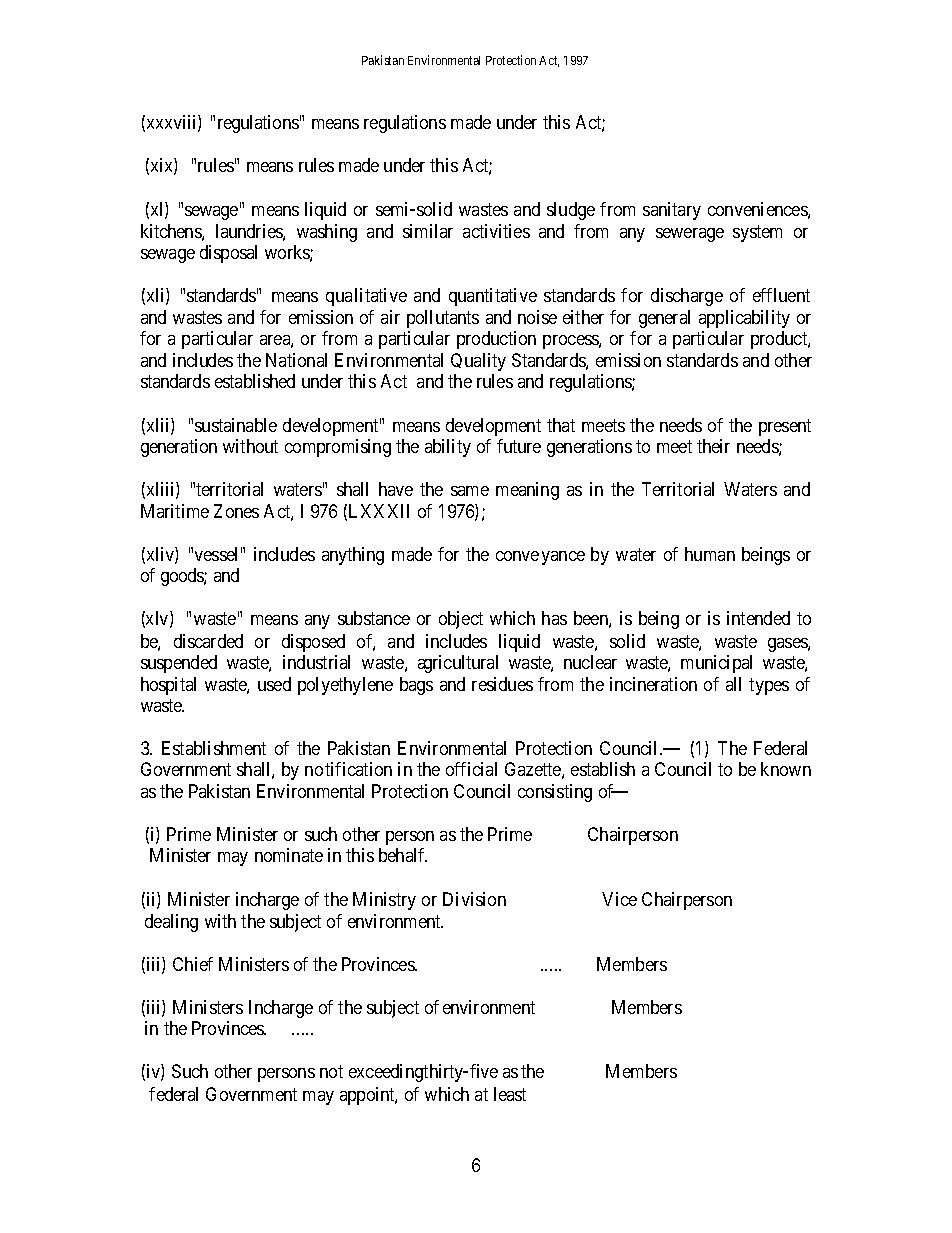 The image size is (952, 1233). Describe the element at coordinates (289, 855) in the screenshot. I see `nominate` at that location.
